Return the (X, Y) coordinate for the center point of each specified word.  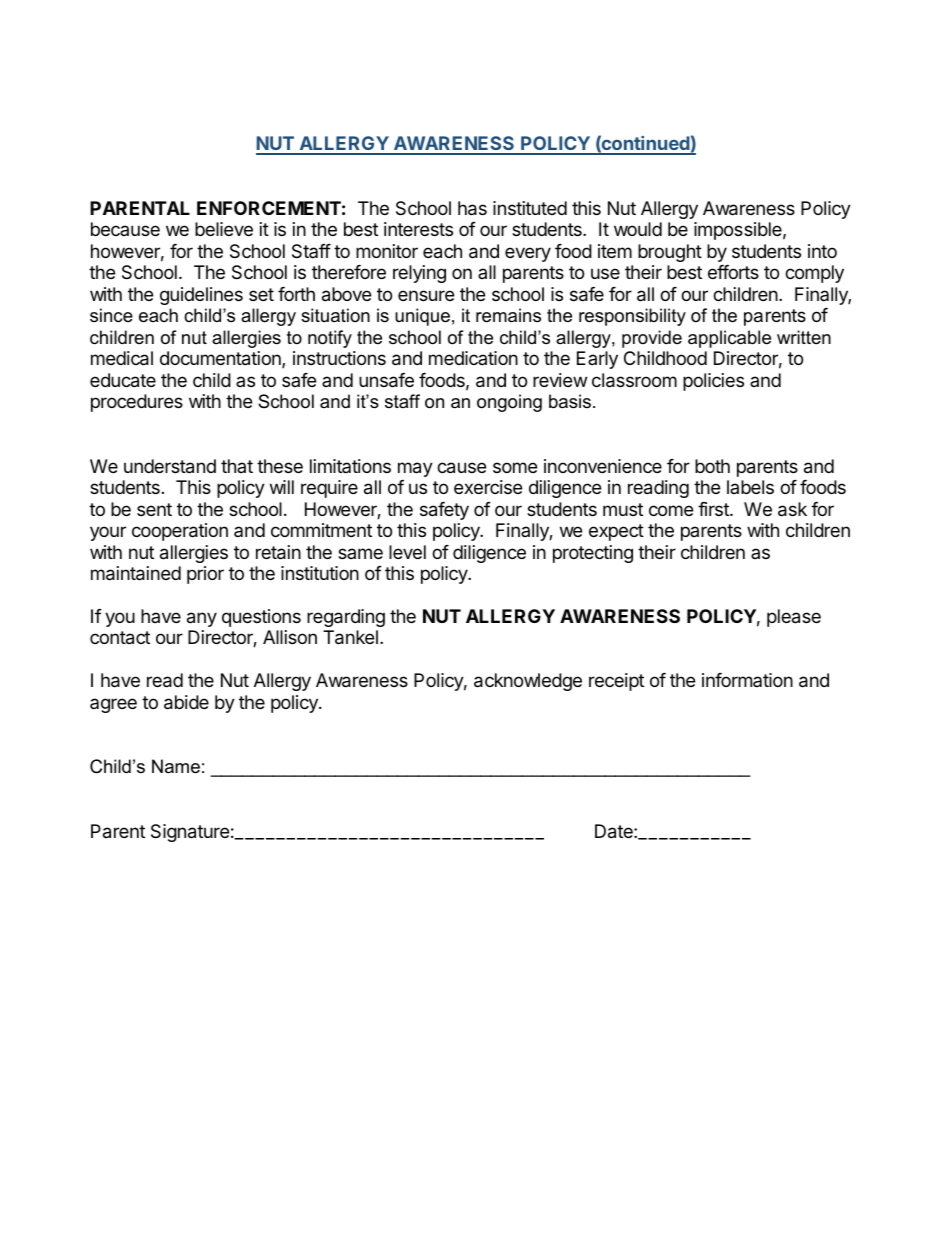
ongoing (509, 403)
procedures (137, 403)
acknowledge (528, 682)
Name (176, 766)
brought (670, 253)
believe (224, 229)
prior (205, 575)
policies (713, 382)
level (407, 552)
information (747, 680)
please (794, 618)
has (472, 208)
